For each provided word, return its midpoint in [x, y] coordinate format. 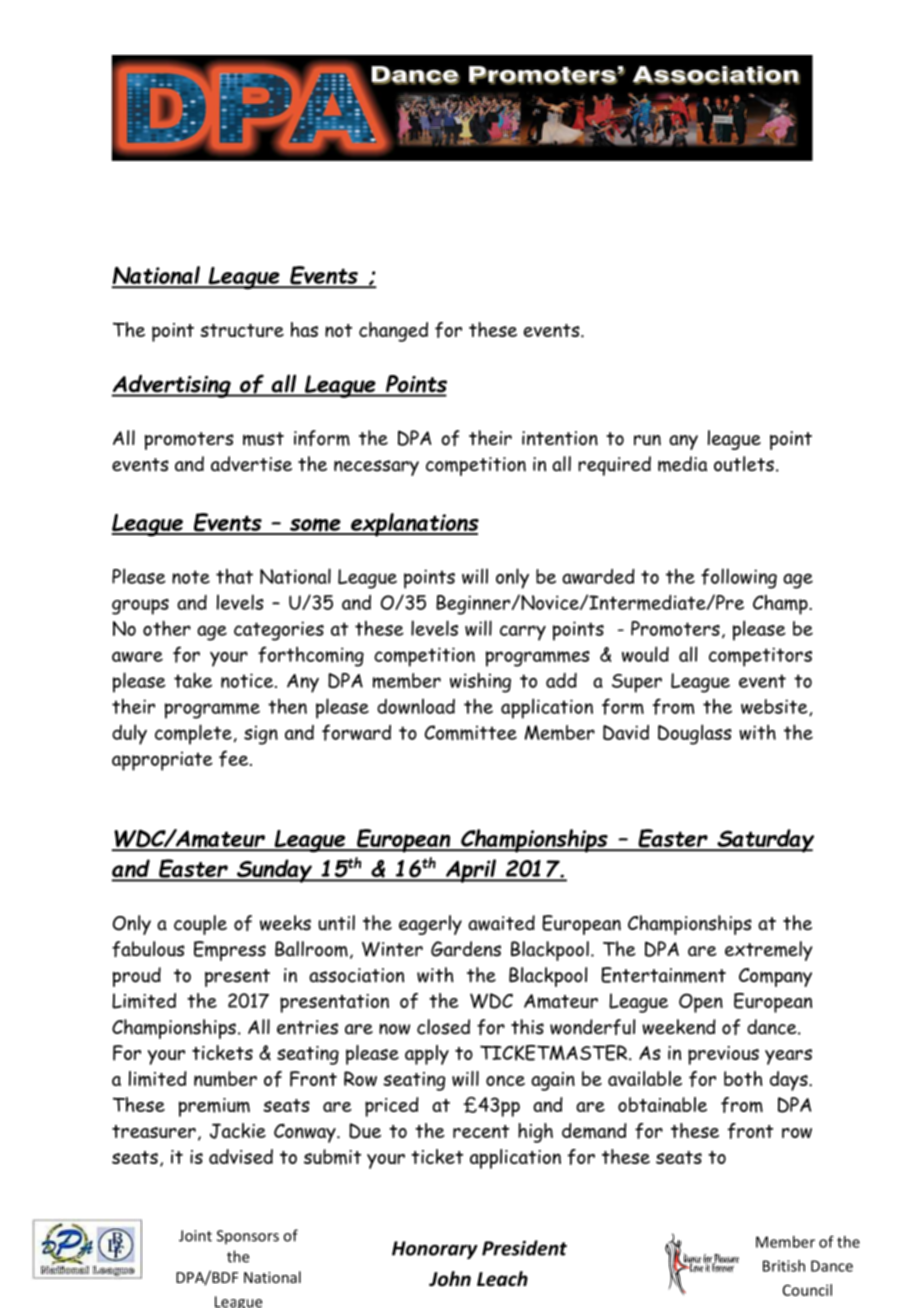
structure [242, 330]
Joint [195, 1236]
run [647, 440]
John [450, 1279]
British [784, 1266]
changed [393, 332]
